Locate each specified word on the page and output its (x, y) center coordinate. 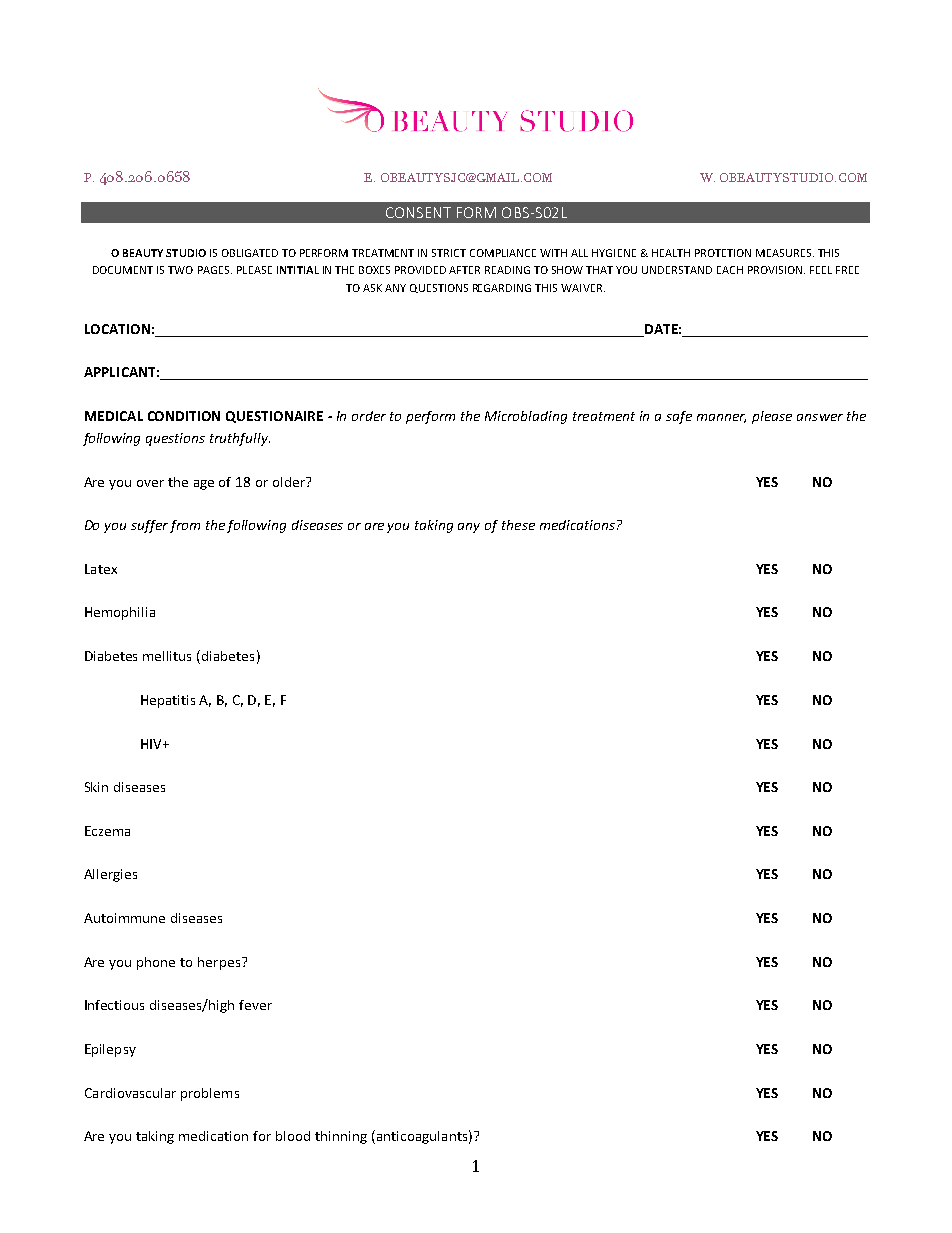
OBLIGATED (250, 253)
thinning (341, 1137)
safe (679, 417)
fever (255, 1005)
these (518, 525)
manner (721, 418)
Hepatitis (168, 701)
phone (156, 963)
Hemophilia (120, 613)
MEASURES (785, 253)
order (369, 416)
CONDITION (184, 416)
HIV (152, 744)
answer (820, 417)
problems (210, 1094)
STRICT (449, 253)
